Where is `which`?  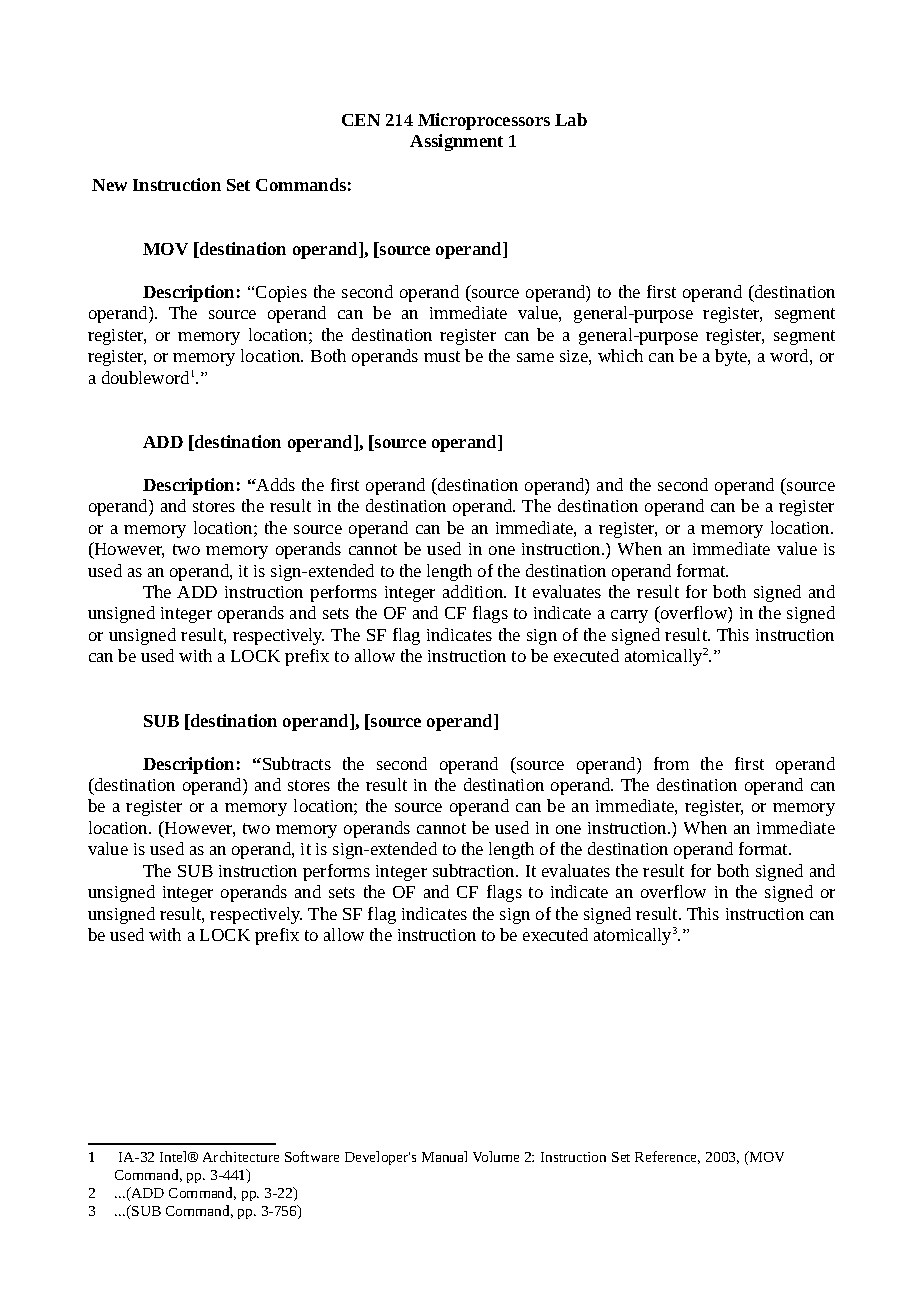
which is located at coordinates (620, 355).
